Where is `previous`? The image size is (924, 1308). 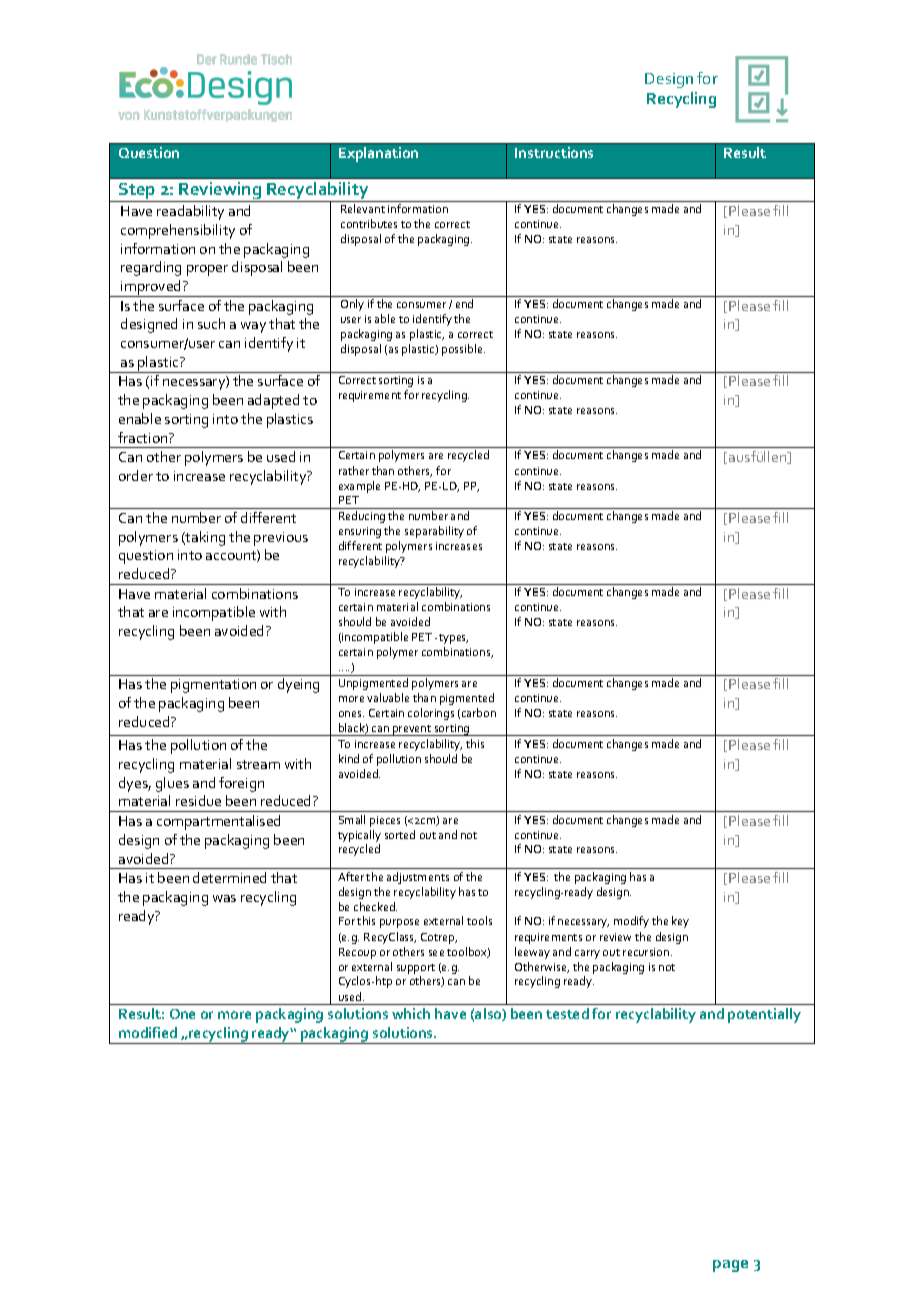 previous is located at coordinates (281, 539).
